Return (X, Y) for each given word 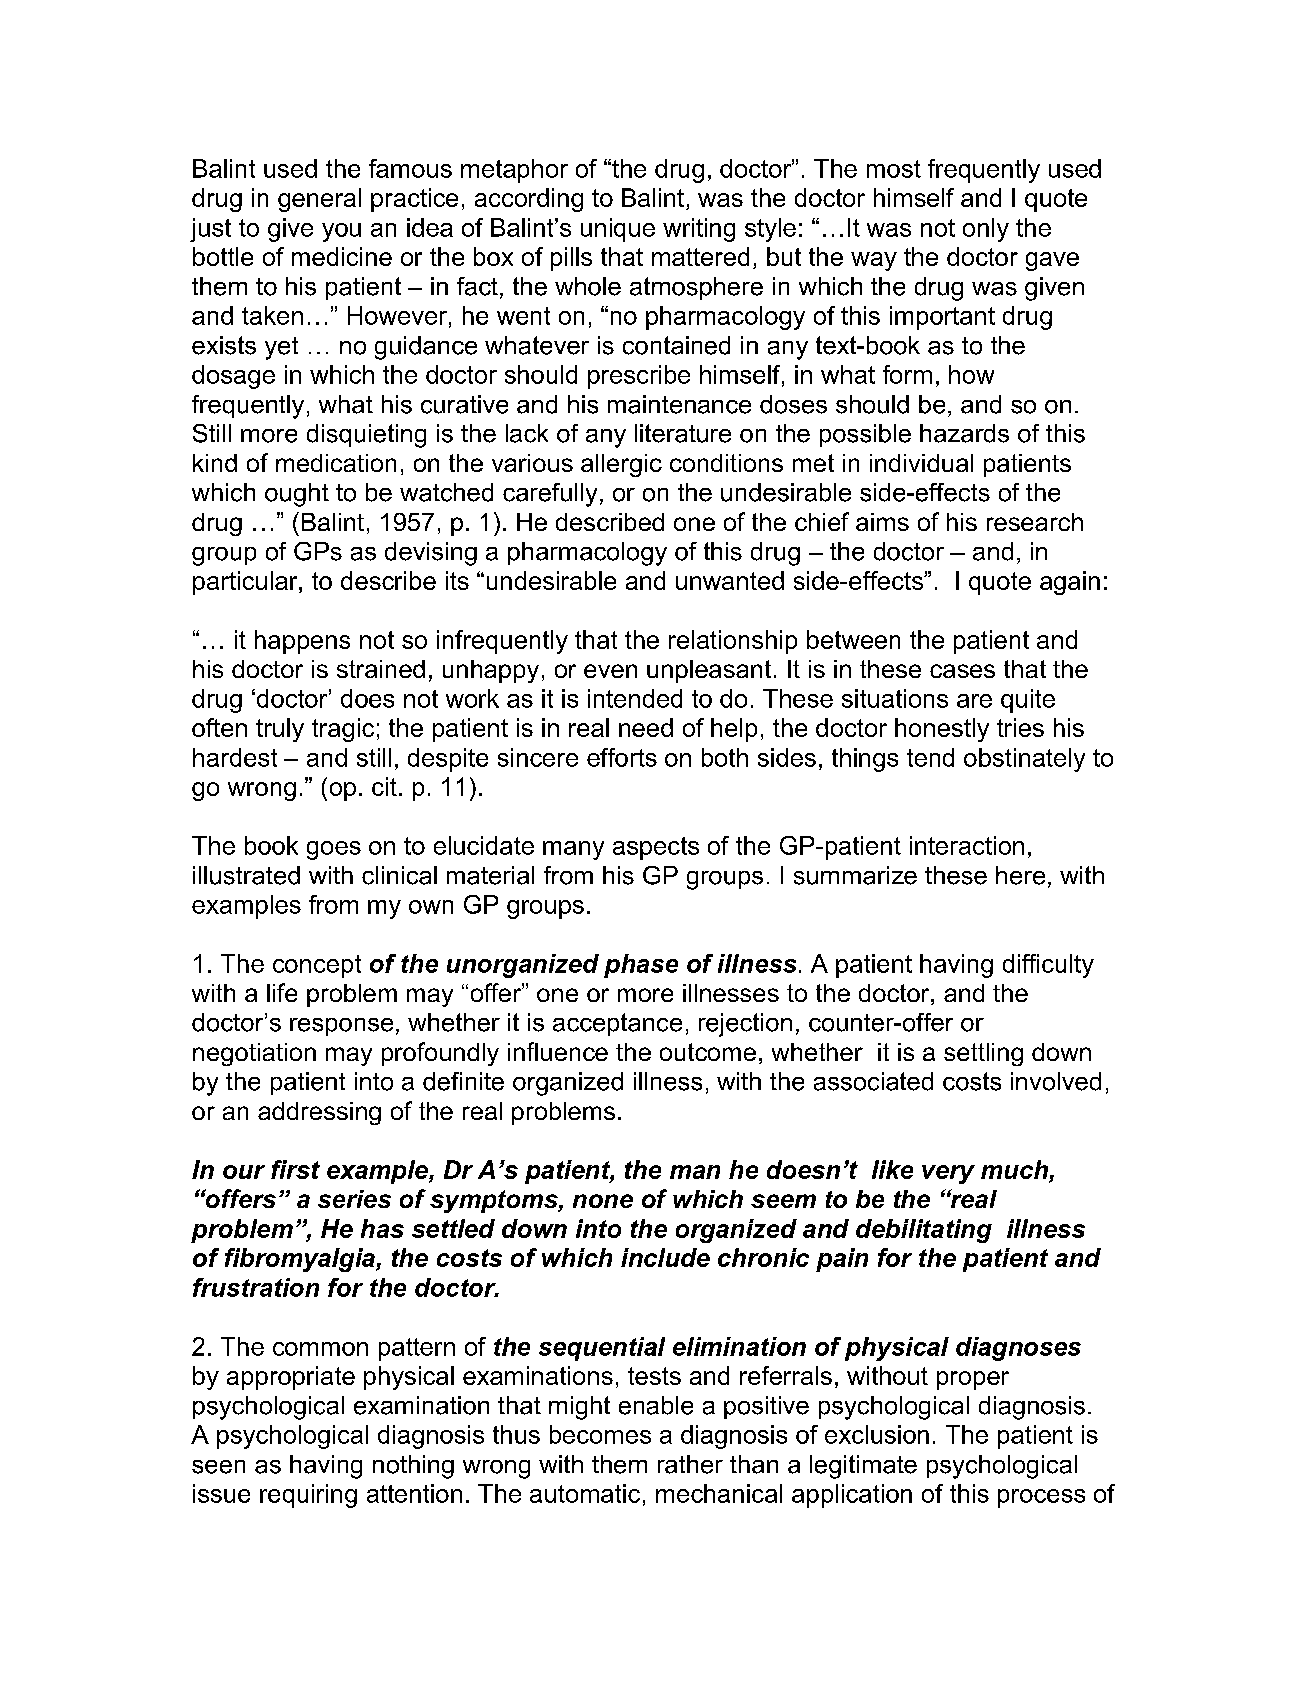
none (603, 1201)
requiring (308, 1496)
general (319, 200)
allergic (621, 465)
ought (297, 495)
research (1035, 522)
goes (334, 850)
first (295, 1169)
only (986, 230)
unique (618, 230)
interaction (967, 845)
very (948, 1174)
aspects (656, 848)
